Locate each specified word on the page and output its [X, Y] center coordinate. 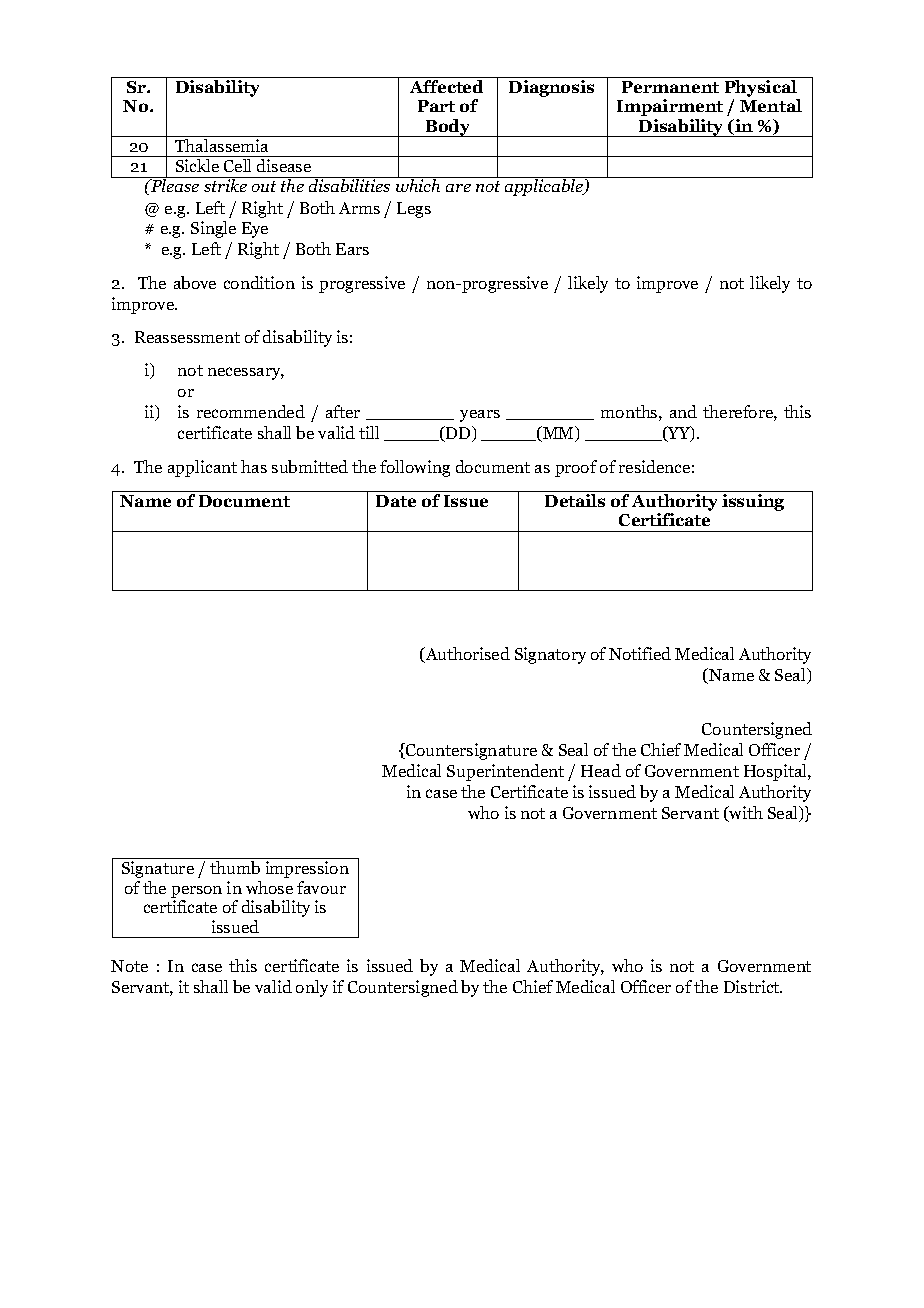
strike [225, 185]
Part [436, 106]
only [312, 988]
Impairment [670, 107]
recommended [251, 411]
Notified [640, 653]
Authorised [466, 655]
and [683, 411]
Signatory [550, 655]
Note [129, 966]
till [369, 432]
